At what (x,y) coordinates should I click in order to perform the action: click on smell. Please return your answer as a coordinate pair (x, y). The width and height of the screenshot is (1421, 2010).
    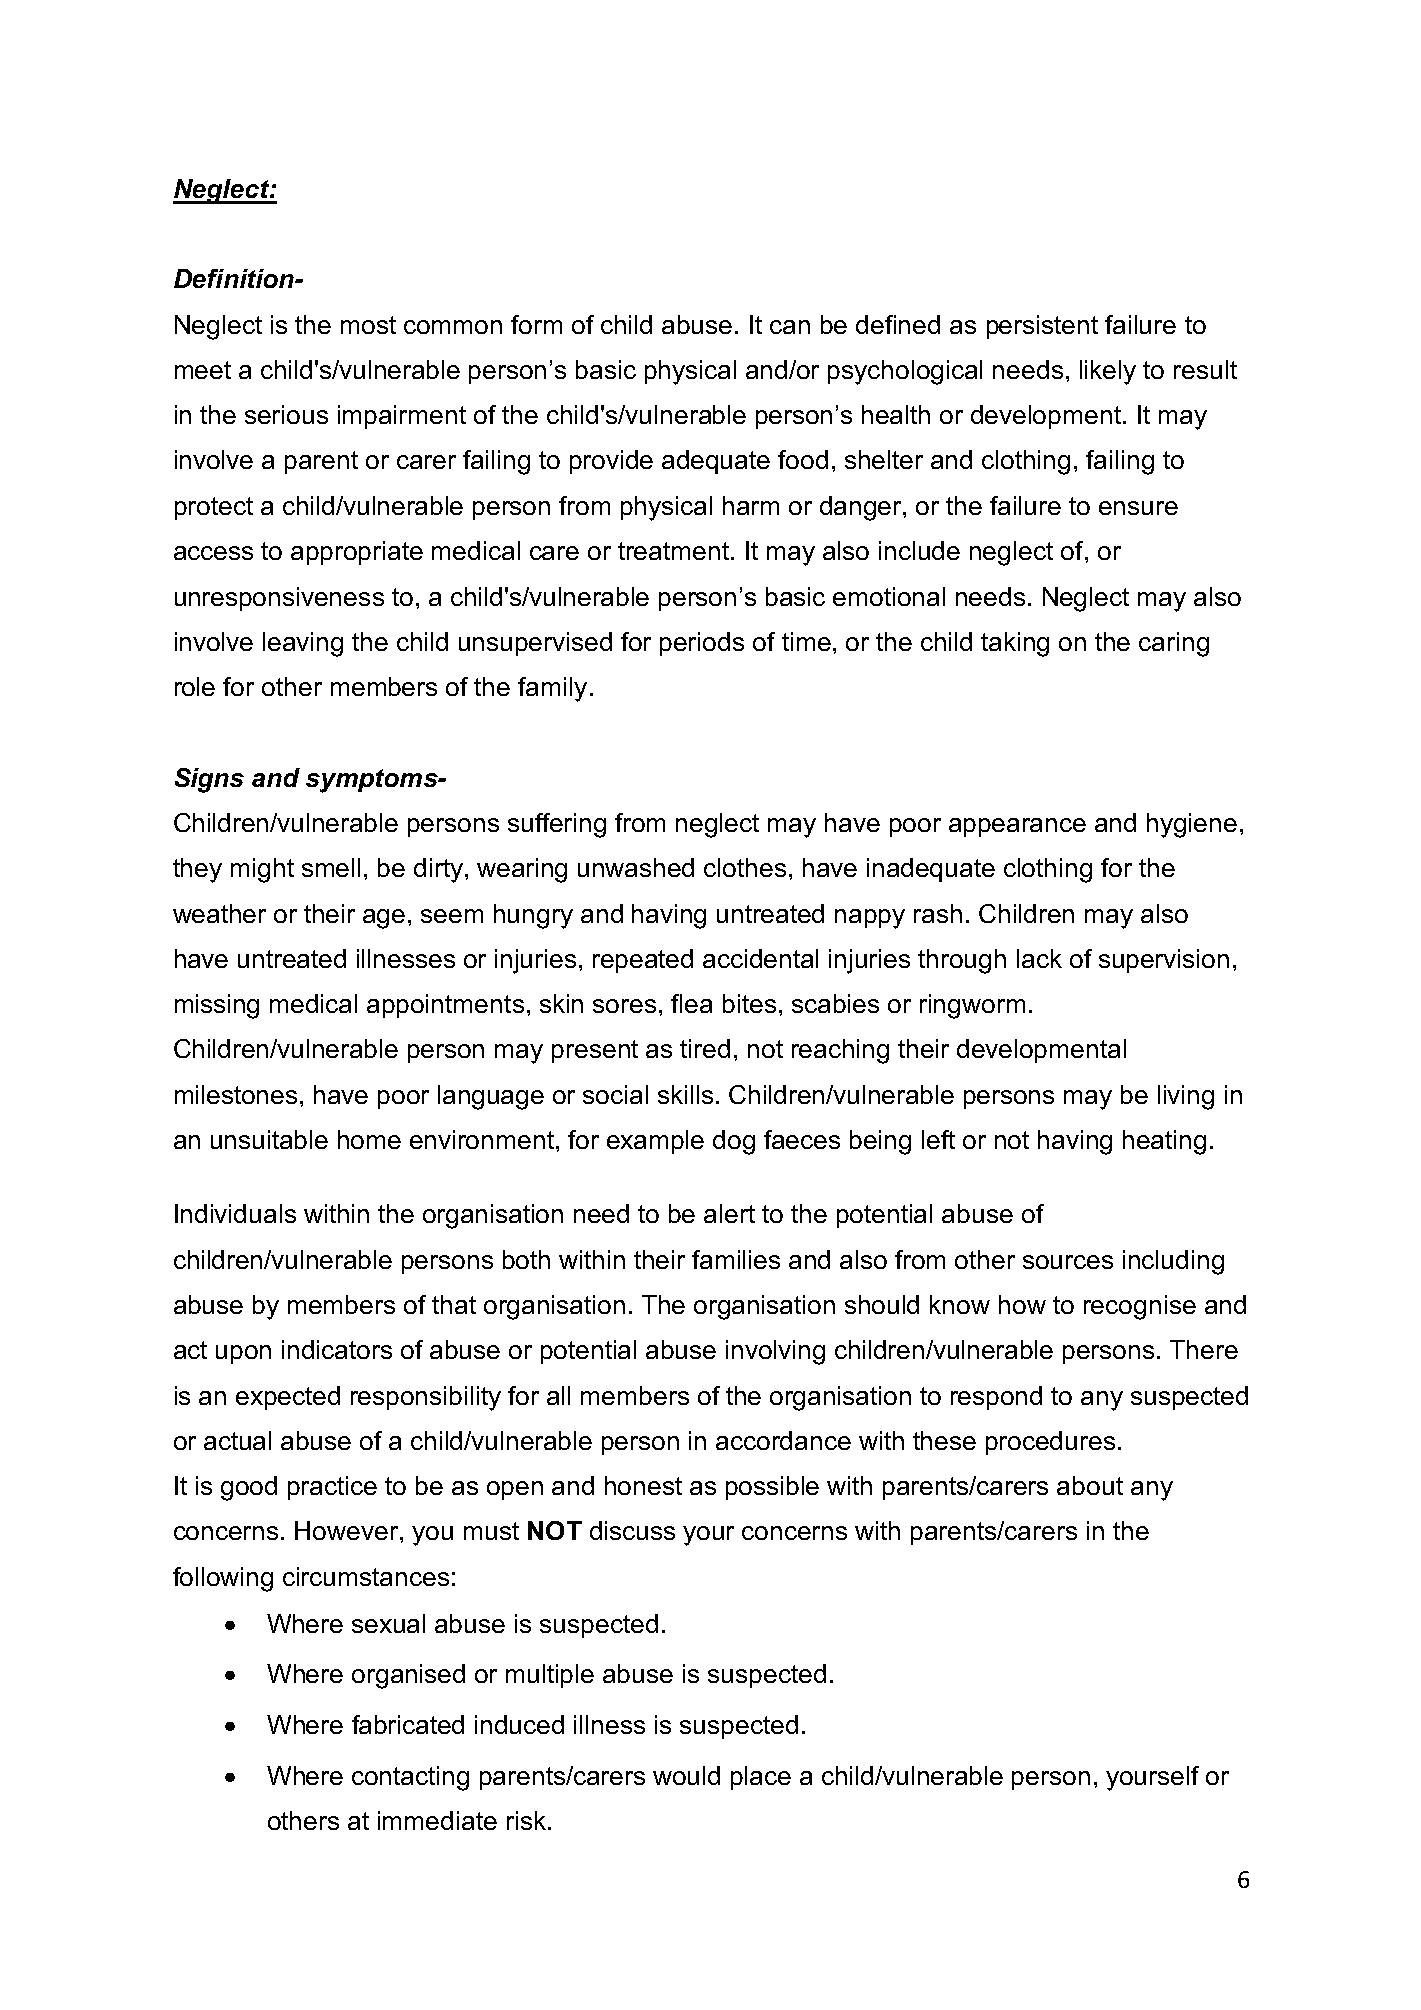
    Looking at the image, I should click on (331, 867).
